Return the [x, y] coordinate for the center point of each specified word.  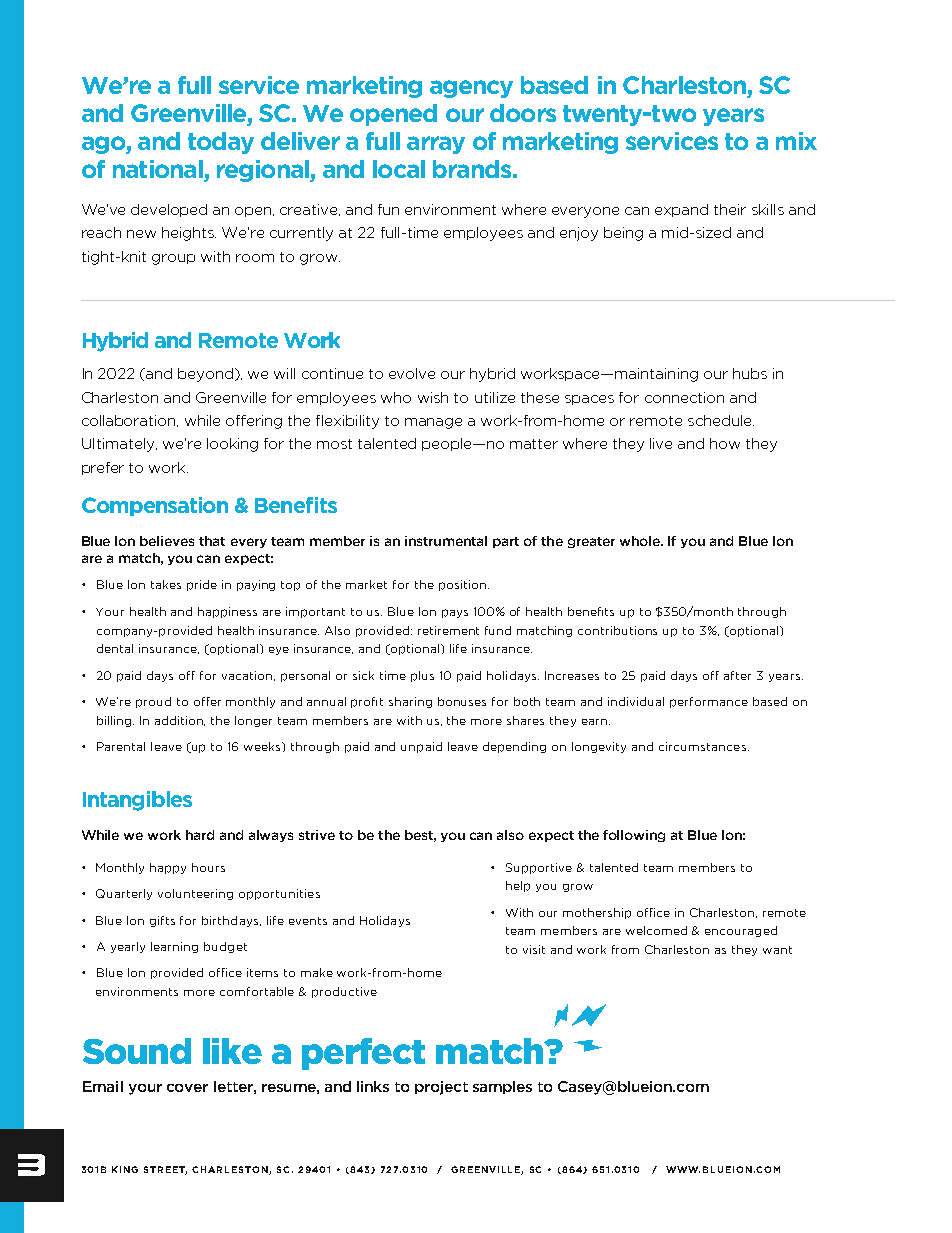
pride [202, 585]
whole [641, 541]
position [462, 585]
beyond [205, 375]
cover [187, 1088]
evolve [412, 373]
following [634, 836]
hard [200, 835]
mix [796, 141]
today [221, 143]
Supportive [539, 868]
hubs [750, 373]
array [436, 145]
